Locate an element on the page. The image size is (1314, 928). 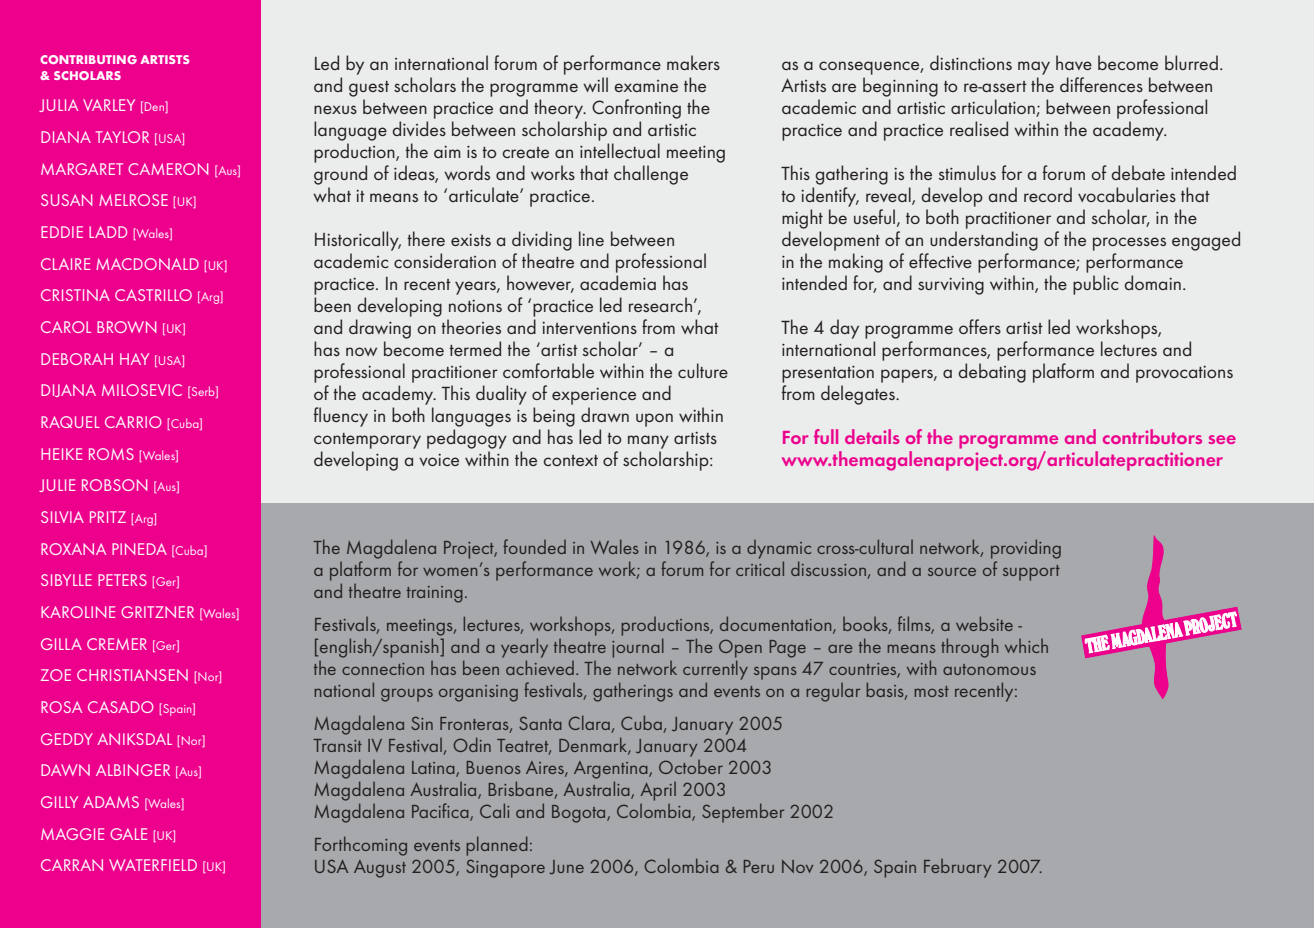
support is located at coordinates (1031, 573).
